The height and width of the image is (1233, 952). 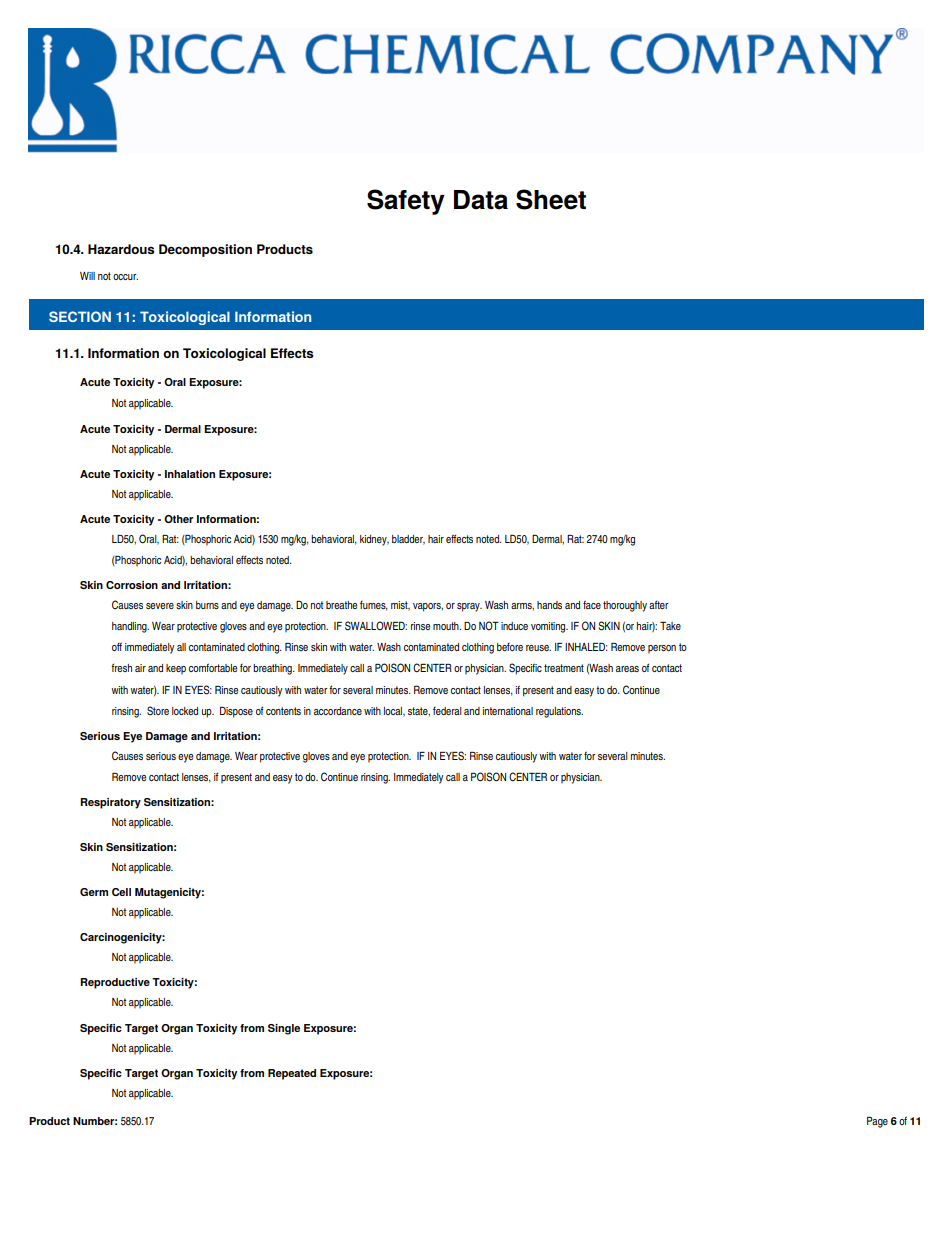 What do you see at coordinates (481, 200) in the image?
I see `Data` at bounding box center [481, 200].
